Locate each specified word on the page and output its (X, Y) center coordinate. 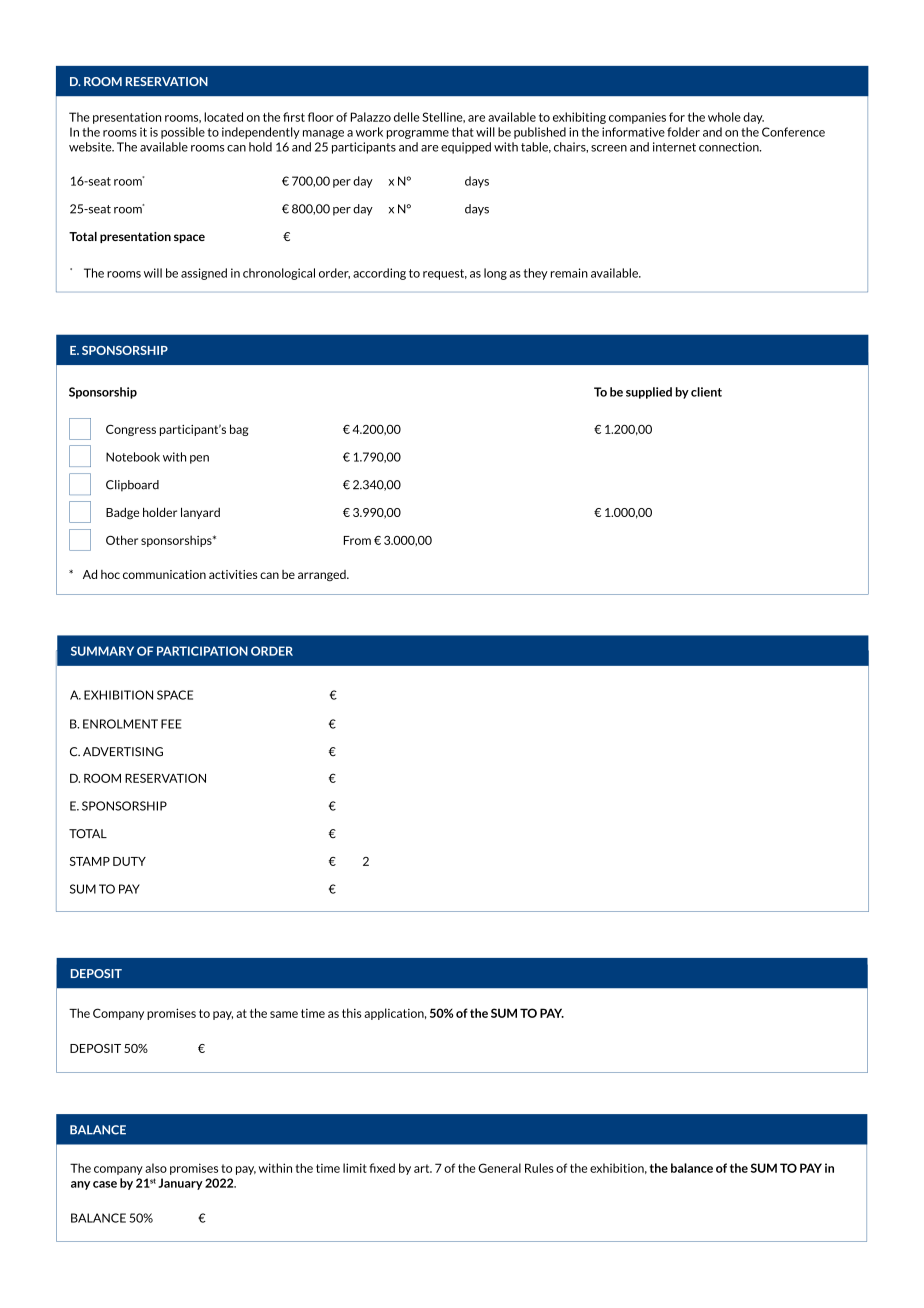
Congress (131, 430)
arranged (323, 576)
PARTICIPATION (202, 651)
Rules (539, 1168)
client (706, 392)
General (499, 1168)
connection (730, 147)
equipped (466, 148)
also (156, 1168)
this (351, 1013)
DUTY (129, 861)
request (445, 274)
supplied (649, 393)
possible (183, 133)
